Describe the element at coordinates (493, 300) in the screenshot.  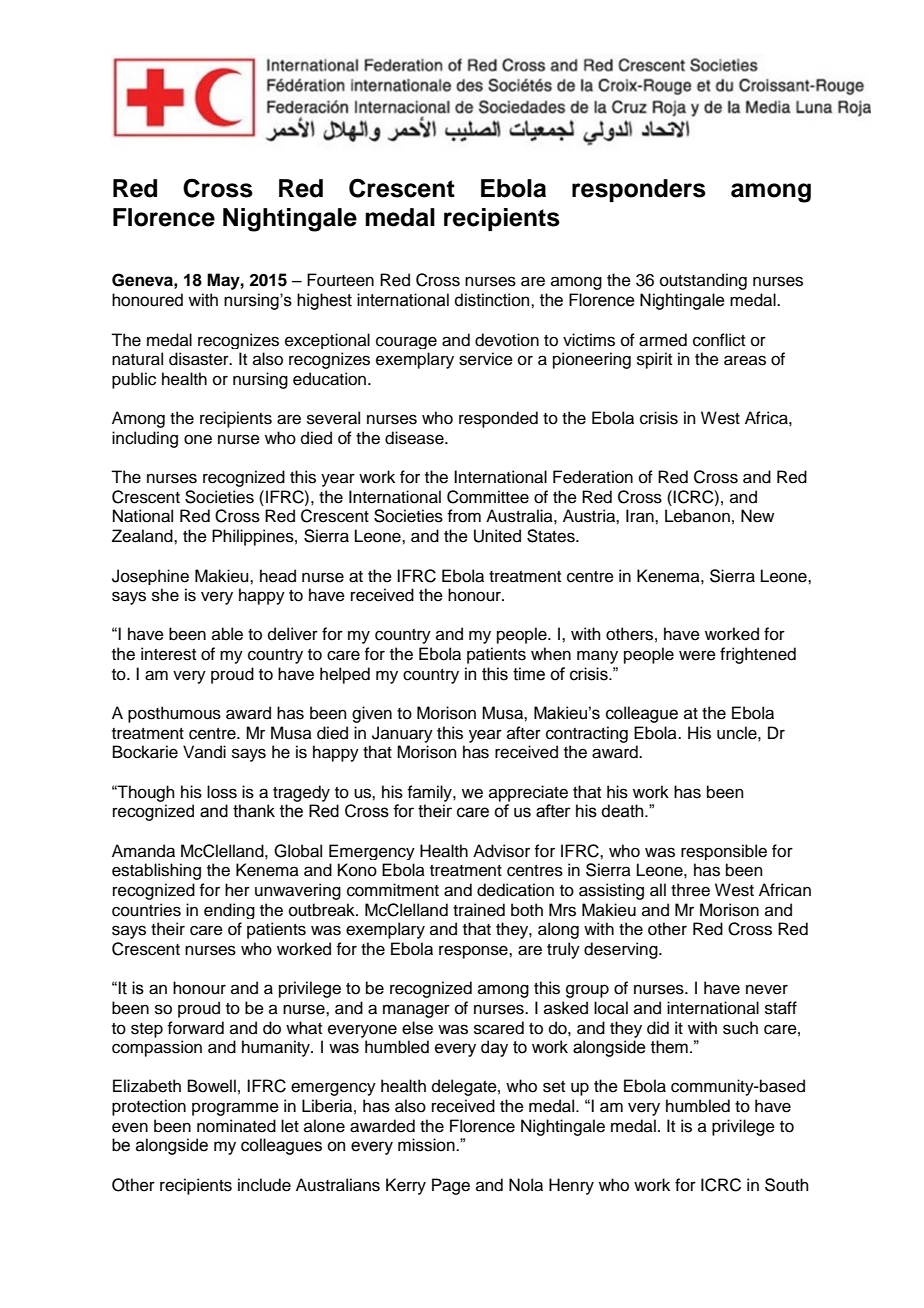
I see `distinction` at that location.
